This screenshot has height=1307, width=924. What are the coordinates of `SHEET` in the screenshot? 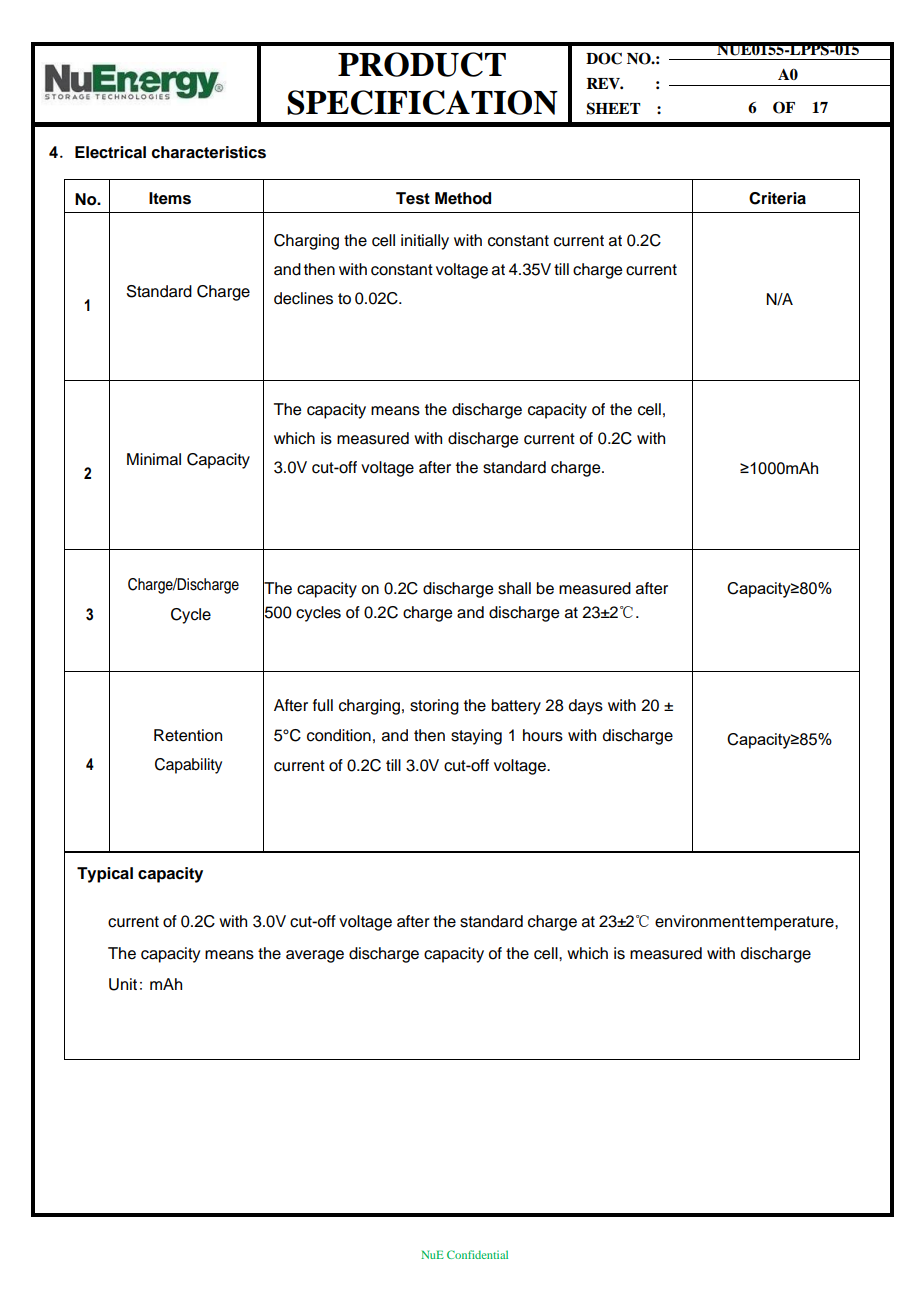 It's located at (613, 108).
